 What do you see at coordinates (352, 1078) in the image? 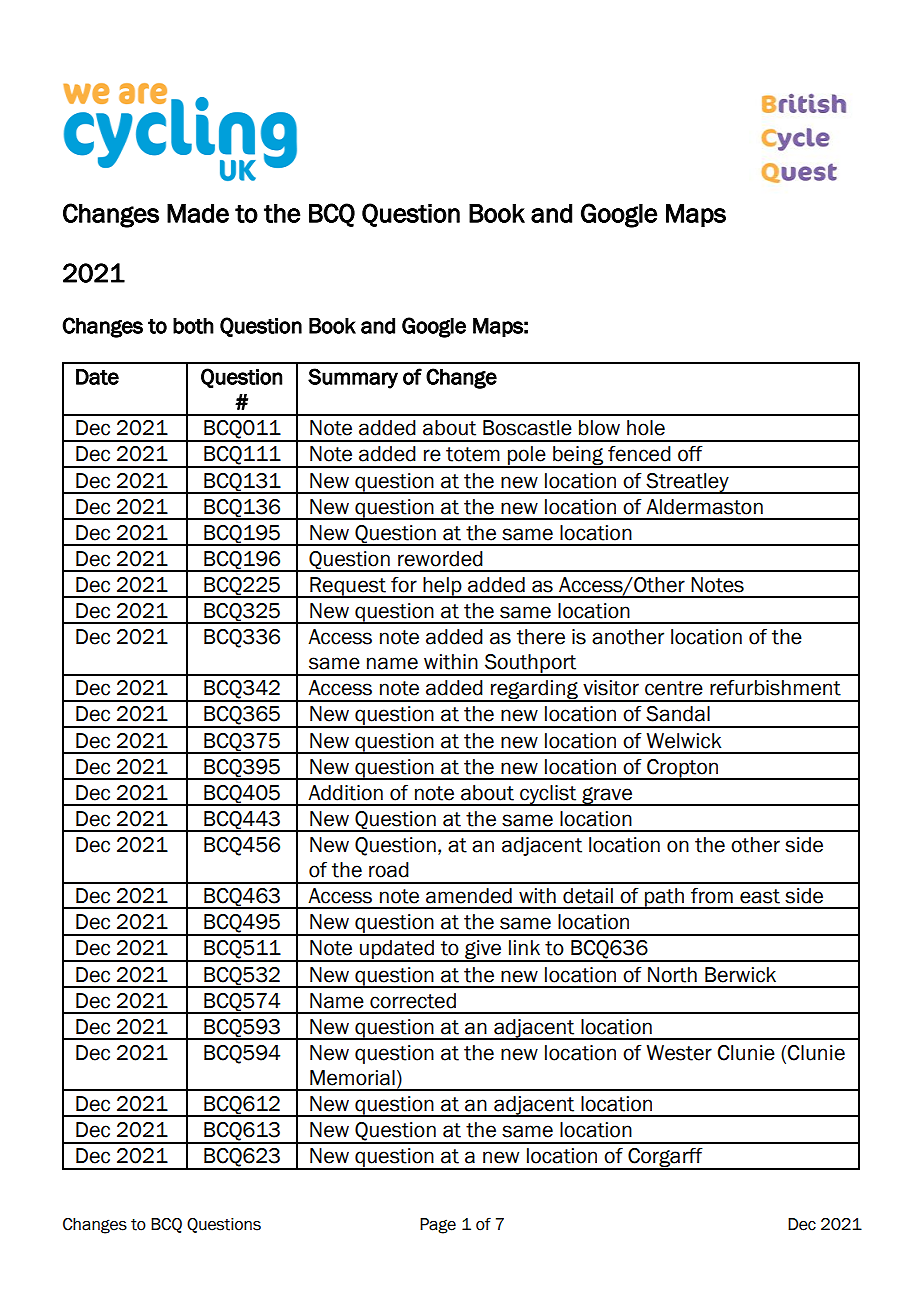
I see `Memorial` at bounding box center [352, 1078].
